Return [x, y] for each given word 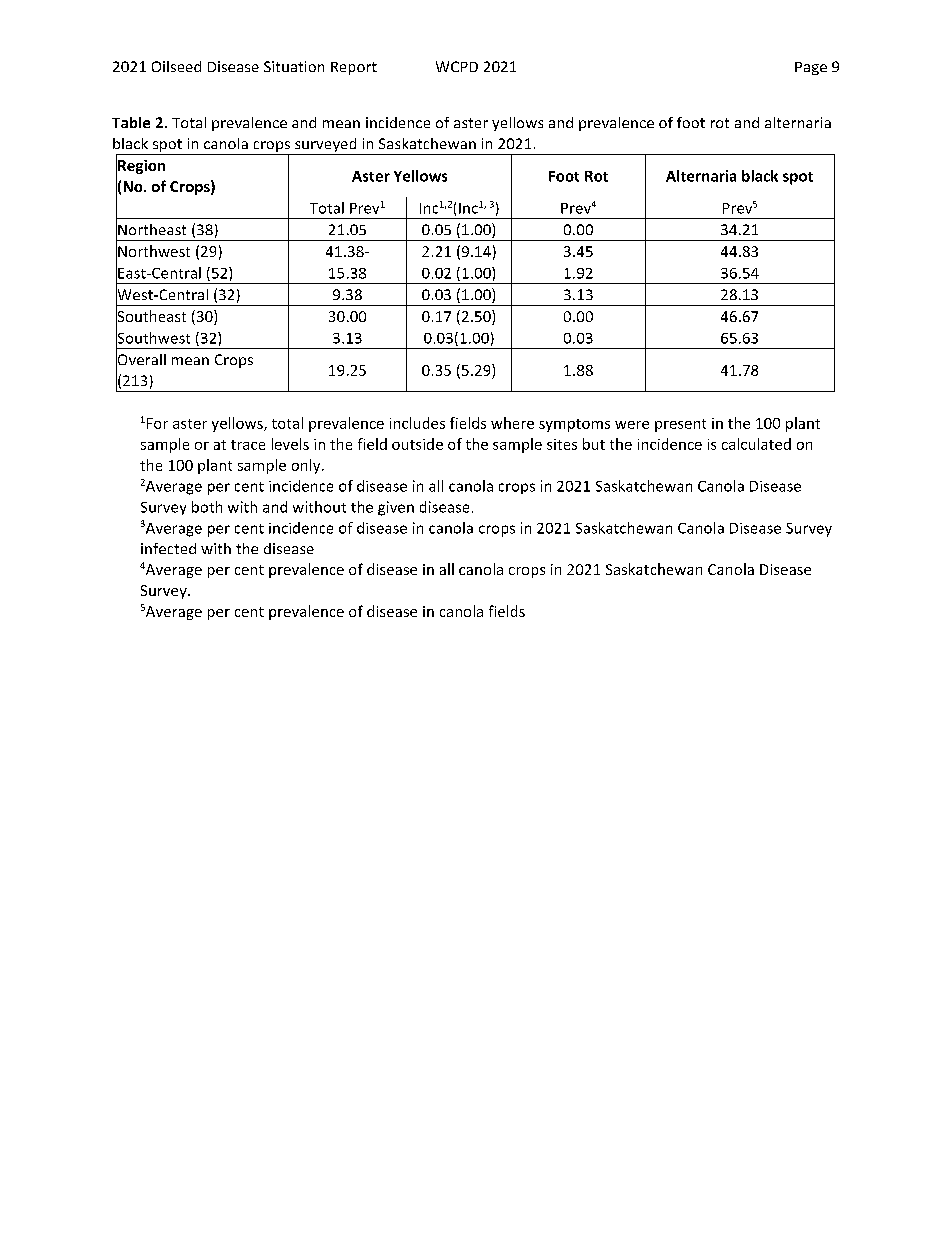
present [680, 425]
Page [811, 68]
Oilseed [176, 66]
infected [168, 548]
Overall [141, 359]
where [512, 423]
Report [354, 68]
